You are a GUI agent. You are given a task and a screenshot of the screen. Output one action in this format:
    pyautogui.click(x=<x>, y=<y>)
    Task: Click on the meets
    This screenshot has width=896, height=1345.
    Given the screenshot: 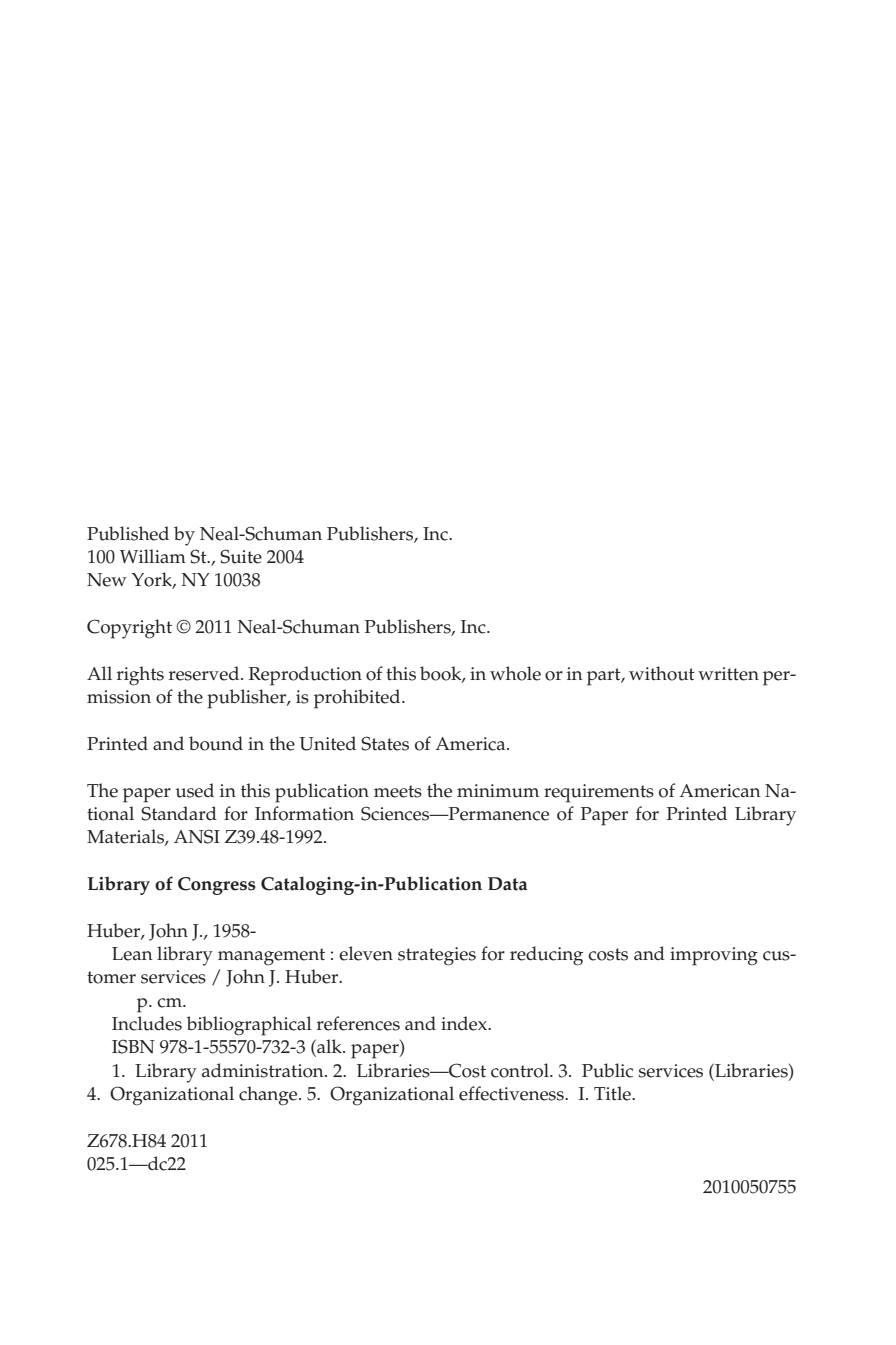 What is the action you would take?
    pyautogui.click(x=398, y=791)
